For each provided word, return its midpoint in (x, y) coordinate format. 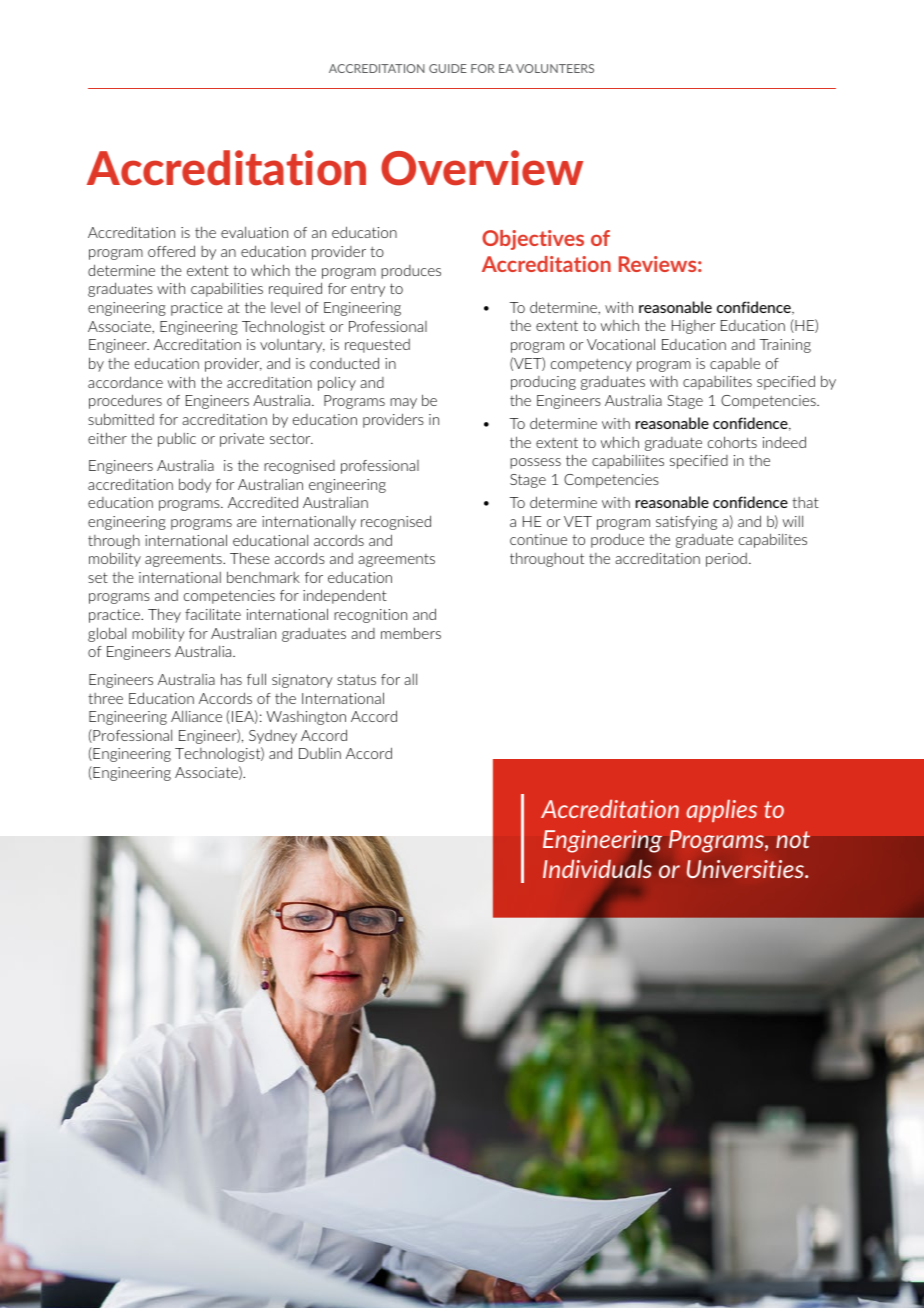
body (195, 485)
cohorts (732, 442)
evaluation (254, 232)
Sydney (273, 737)
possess (535, 463)
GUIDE (448, 68)
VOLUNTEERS (555, 68)
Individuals (597, 868)
